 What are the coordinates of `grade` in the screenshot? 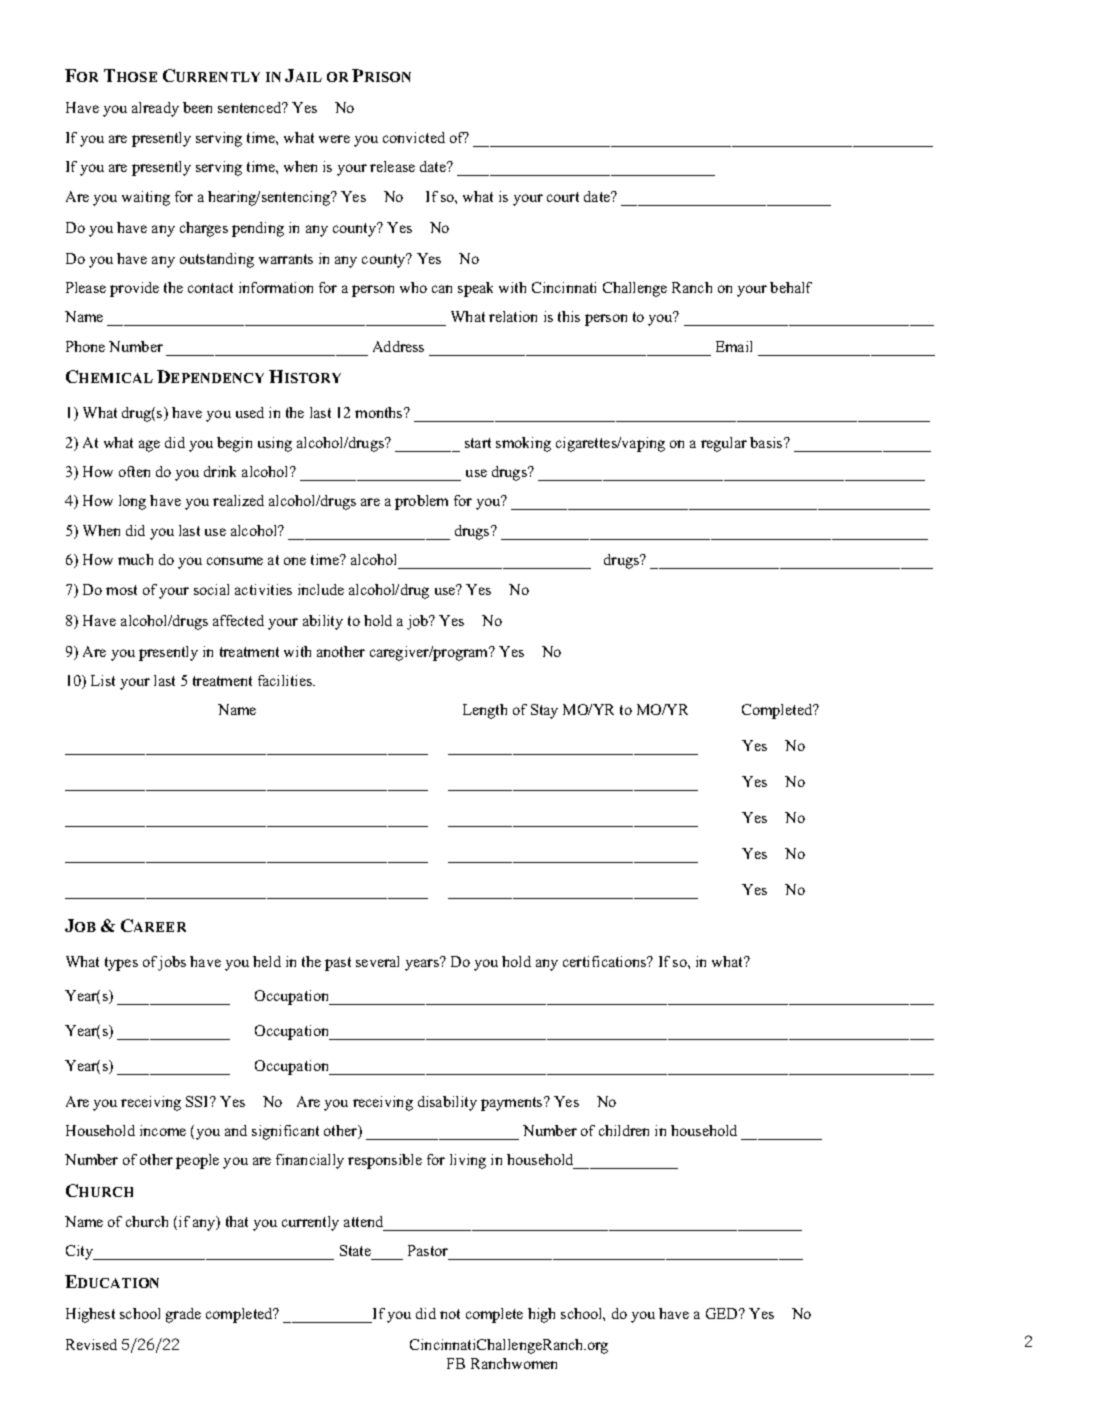 It's located at (183, 1315).
